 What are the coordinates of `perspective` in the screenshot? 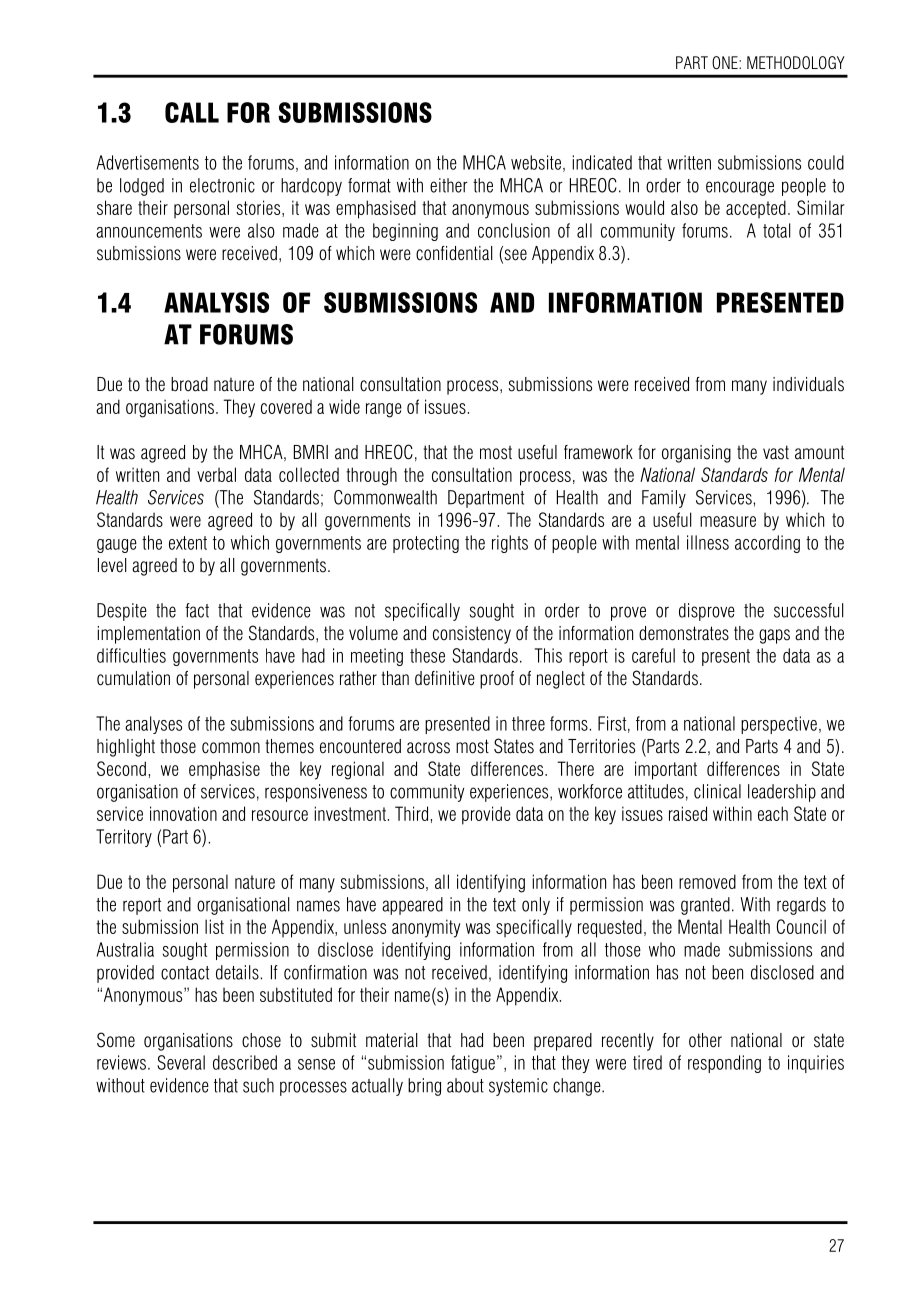 It's located at (779, 725).
